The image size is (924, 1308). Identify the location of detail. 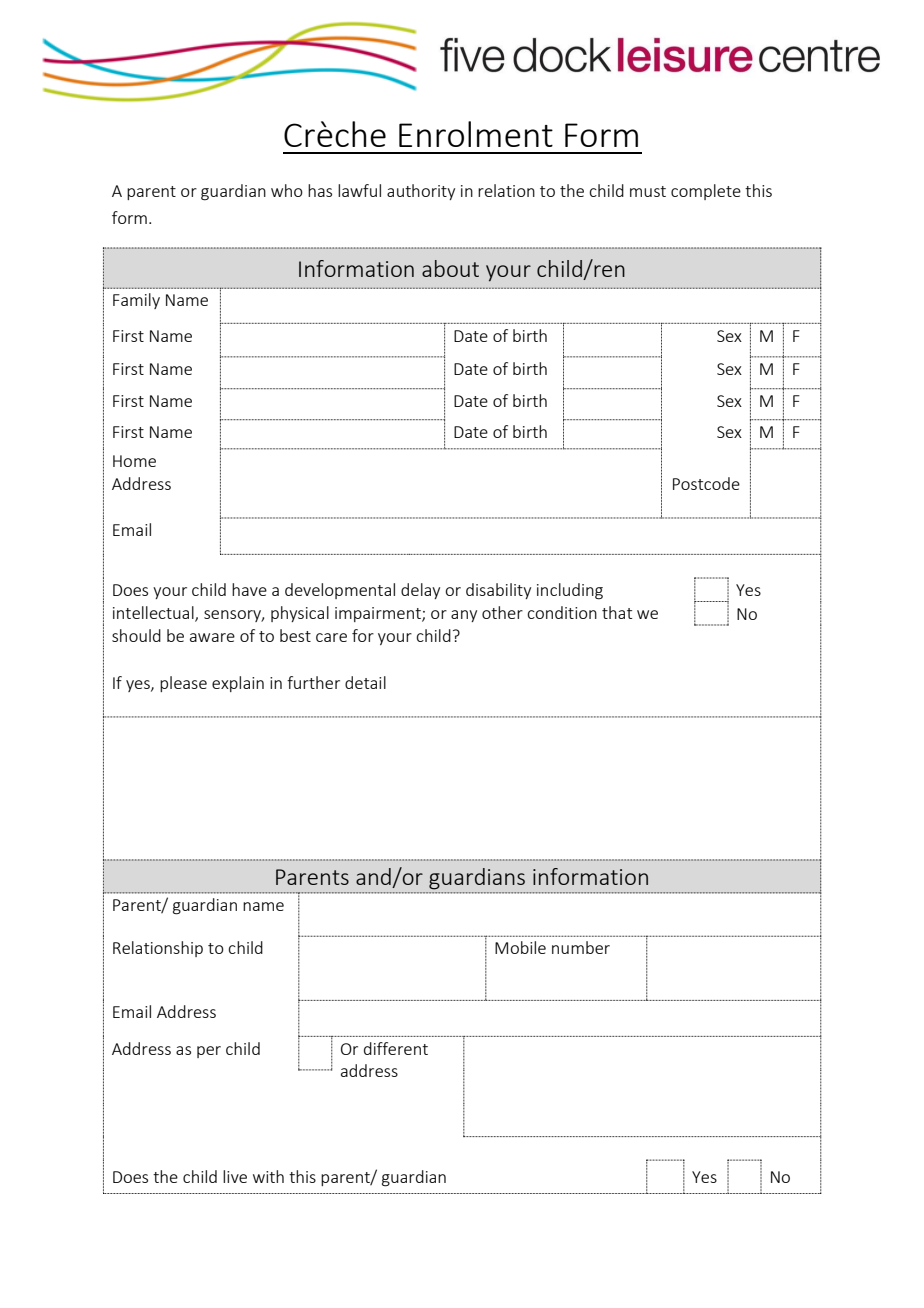
(365, 682).
